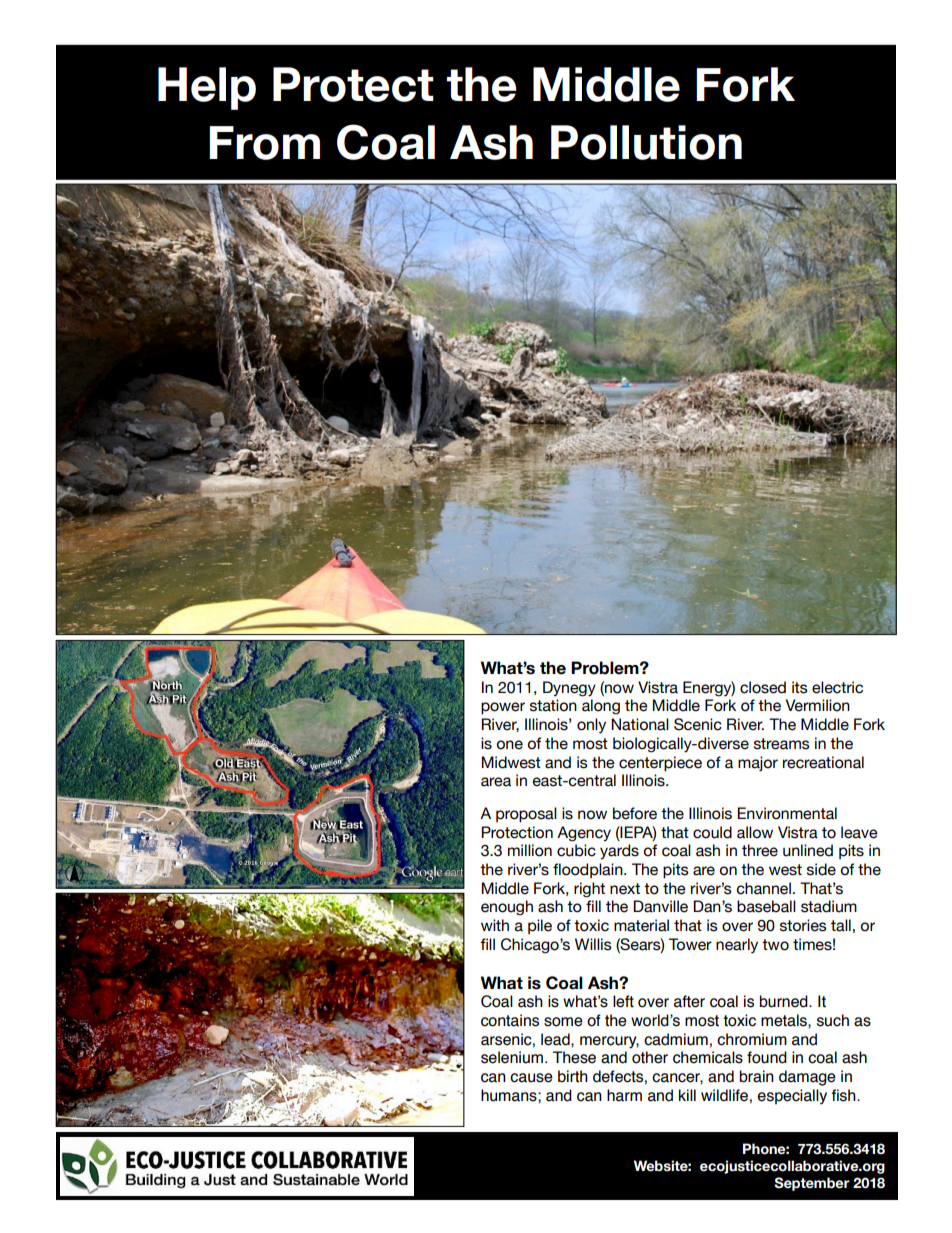  Describe the element at coordinates (553, 705) in the page. I see `station` at that location.
